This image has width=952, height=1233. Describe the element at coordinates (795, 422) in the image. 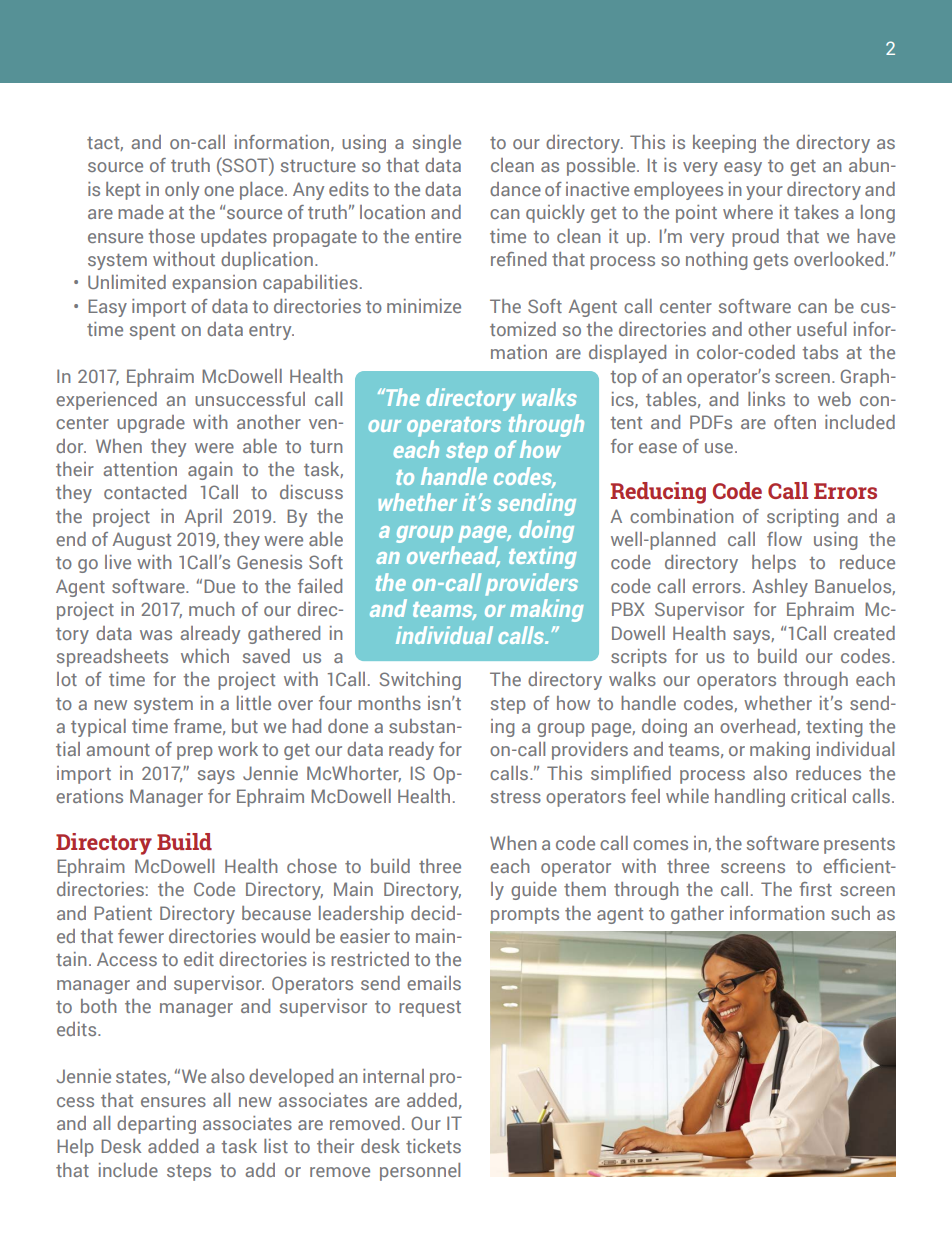

I see `often` at that location.
